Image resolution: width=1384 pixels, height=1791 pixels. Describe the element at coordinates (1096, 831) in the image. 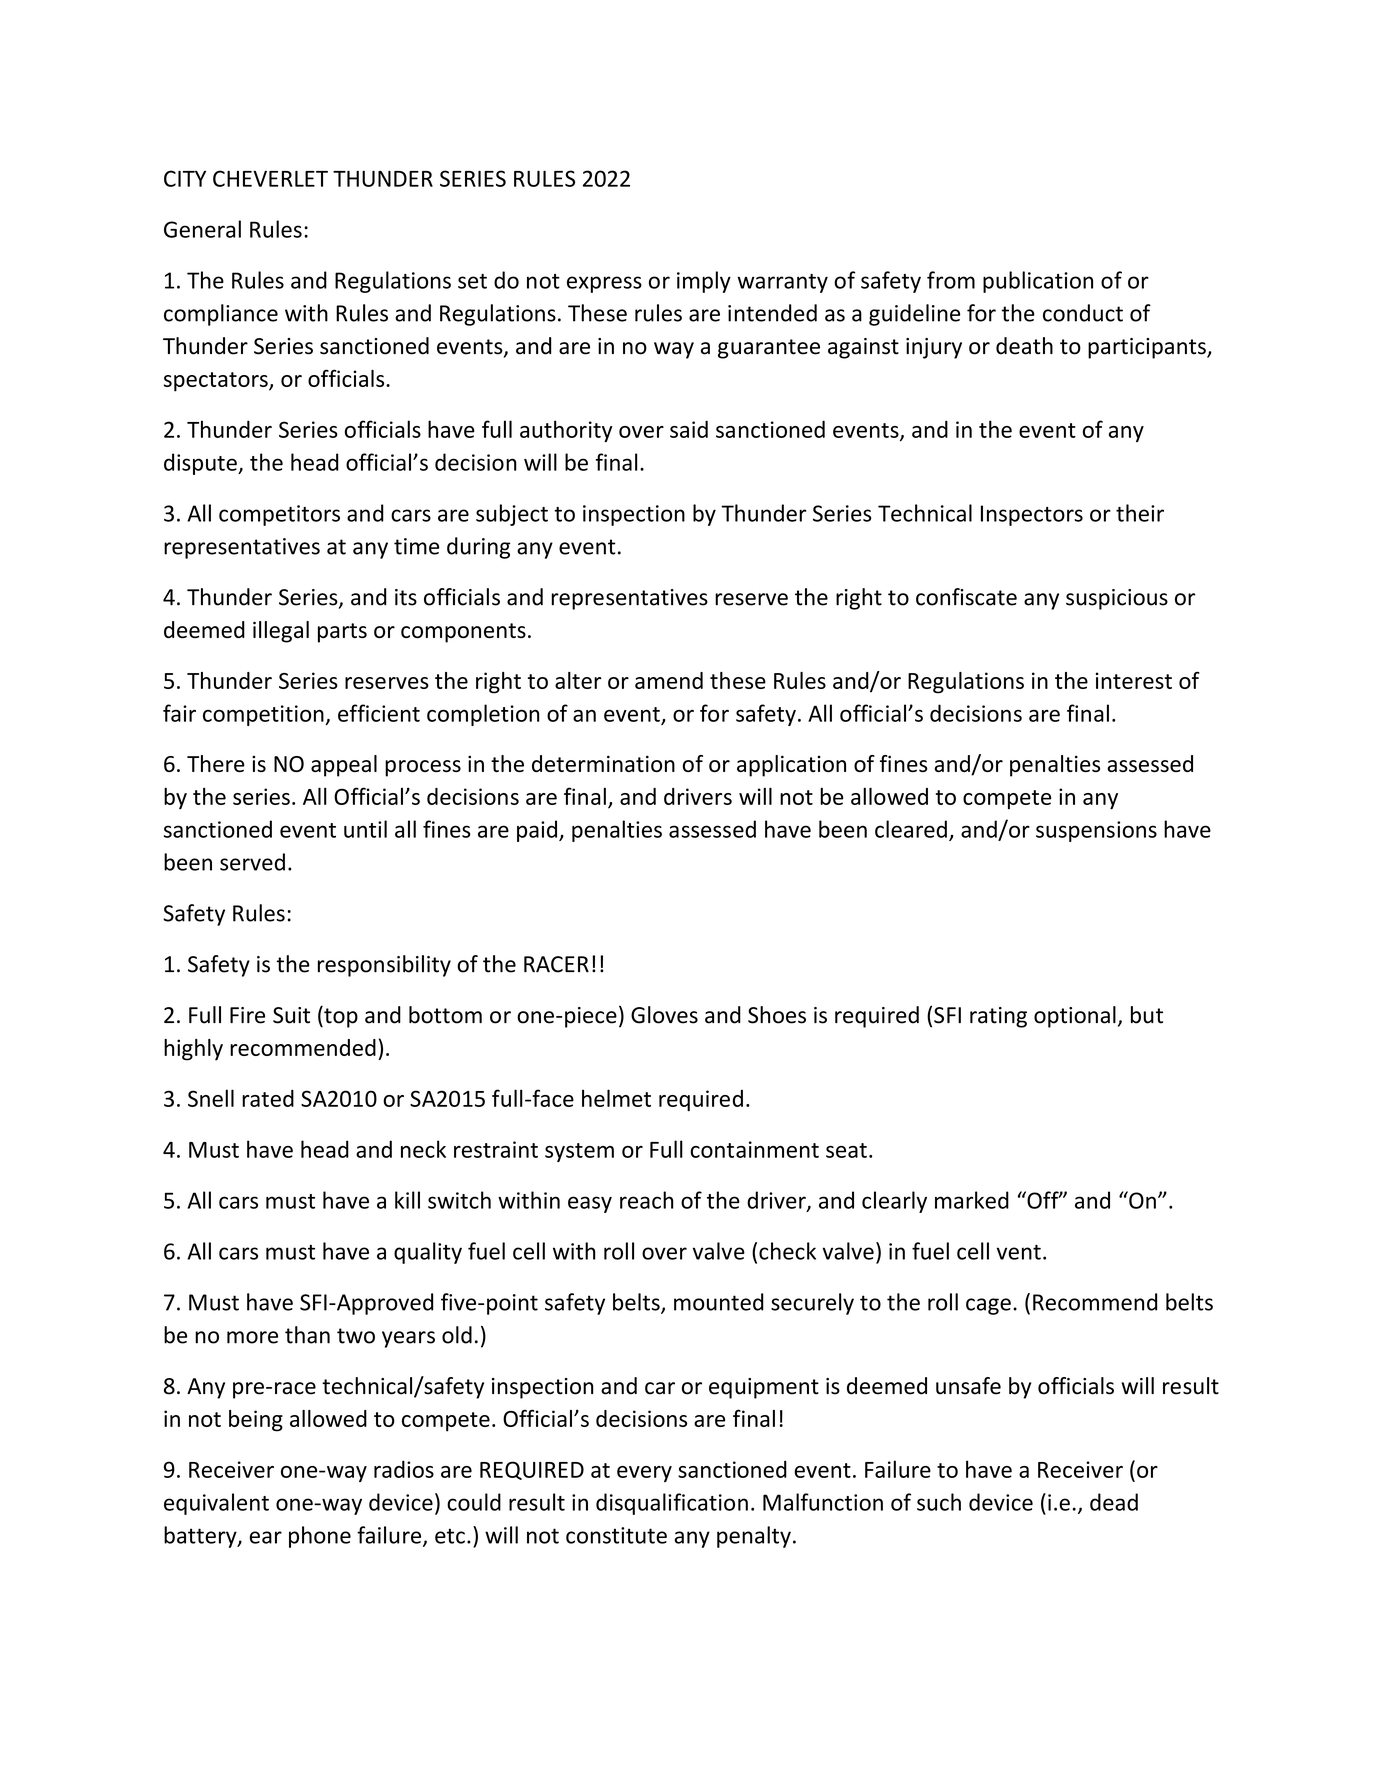

I see `suspensions` at that location.
